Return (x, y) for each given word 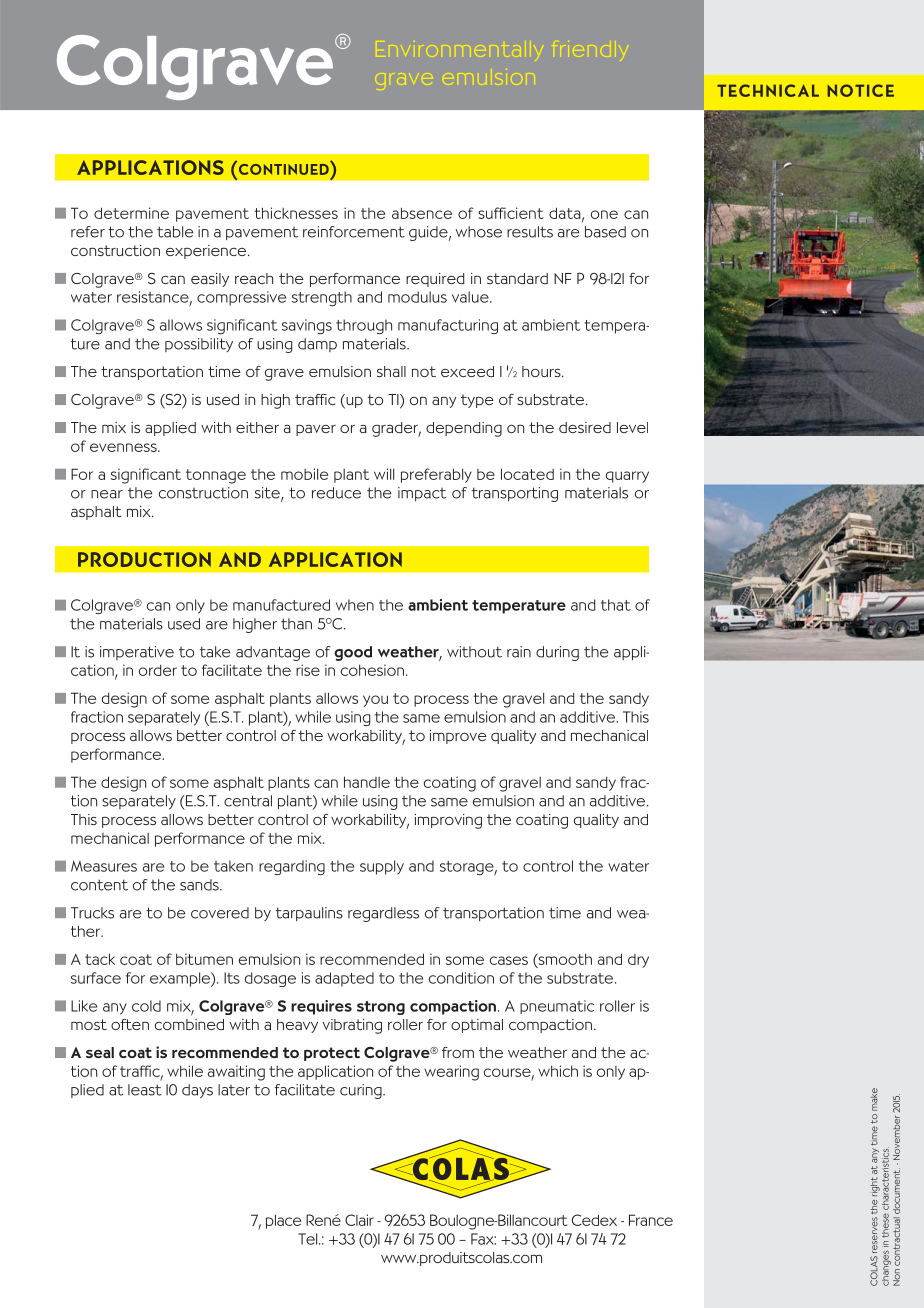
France (651, 1220)
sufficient (510, 213)
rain (519, 652)
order (158, 670)
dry (638, 961)
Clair (359, 1220)
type (477, 401)
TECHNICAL (768, 90)
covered (220, 913)
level (632, 427)
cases (509, 960)
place (283, 1221)
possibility (199, 345)
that (616, 605)
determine (131, 213)
